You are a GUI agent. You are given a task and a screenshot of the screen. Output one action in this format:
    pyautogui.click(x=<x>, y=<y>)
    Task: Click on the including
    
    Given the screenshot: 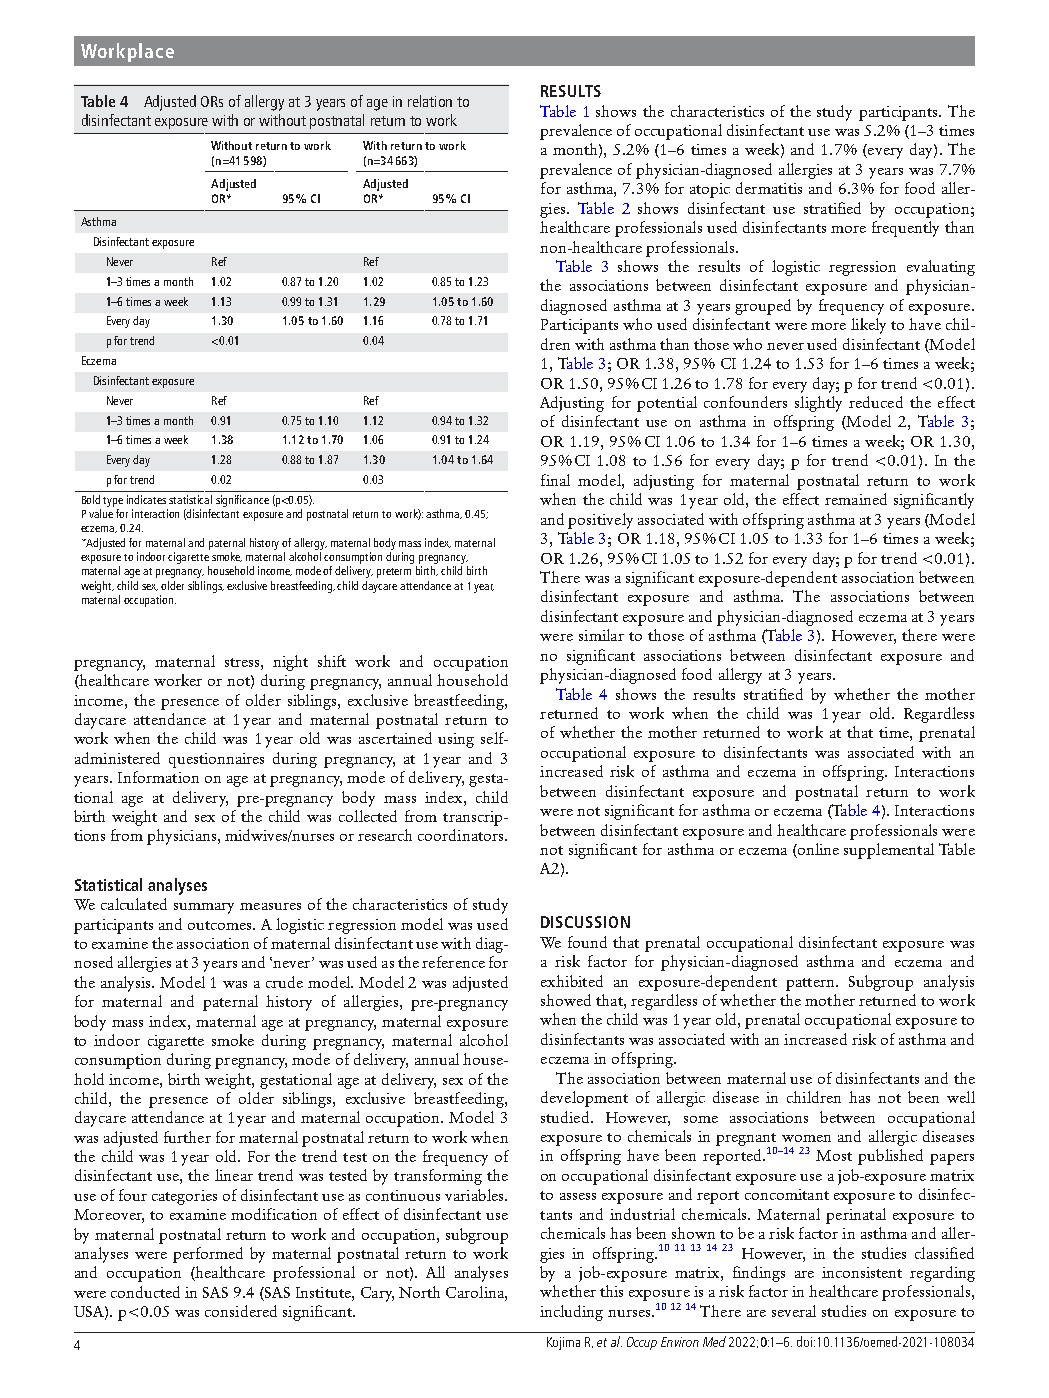 What is the action you would take?
    pyautogui.click(x=571, y=1313)
